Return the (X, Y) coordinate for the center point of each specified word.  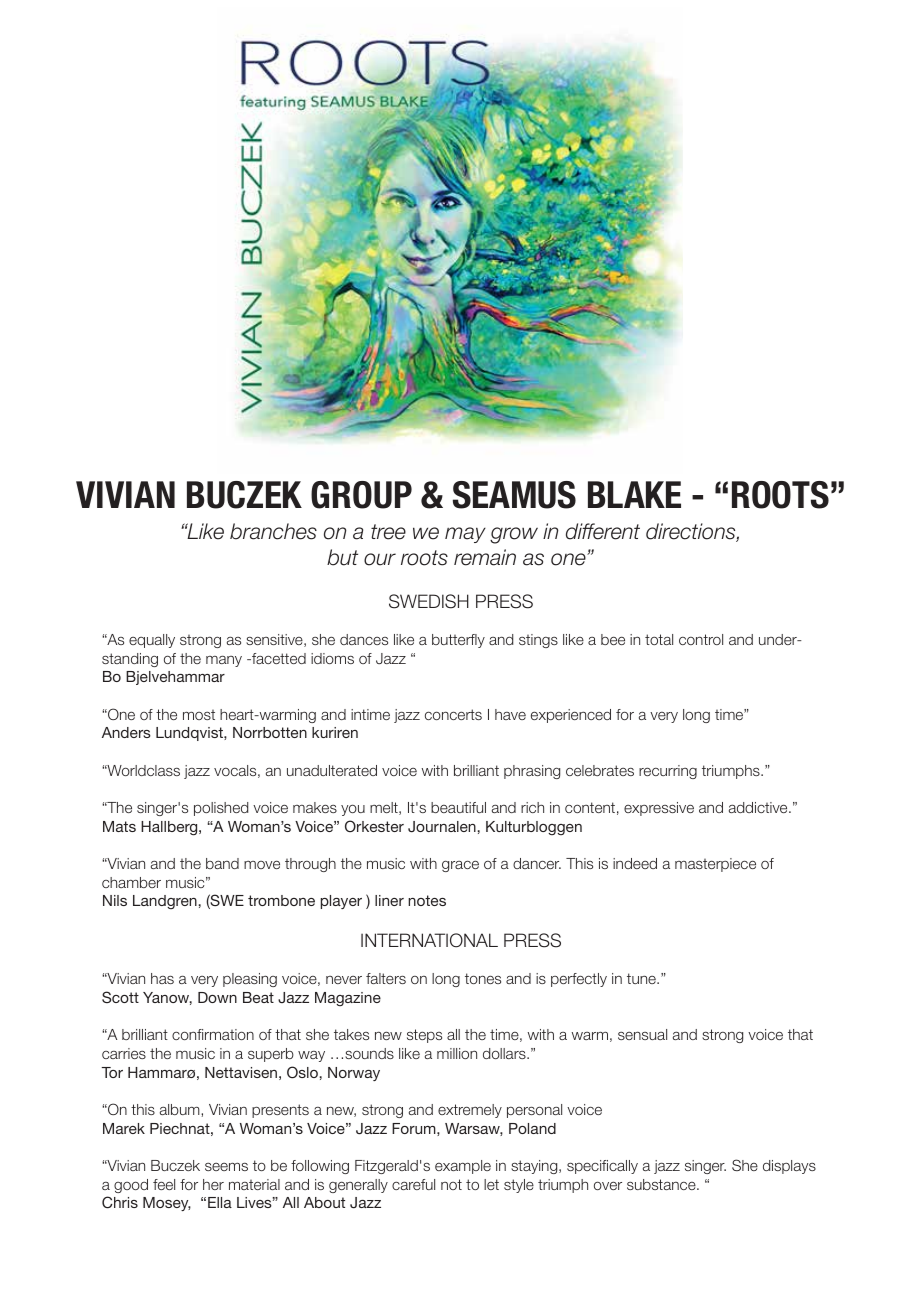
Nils (115, 900)
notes (427, 900)
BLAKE (634, 494)
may (465, 535)
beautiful (458, 807)
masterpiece (715, 865)
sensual (642, 1034)
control (701, 639)
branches (273, 531)
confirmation (213, 1034)
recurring (668, 772)
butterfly (458, 641)
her (213, 1184)
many (224, 661)
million (457, 1053)
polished (221, 809)
